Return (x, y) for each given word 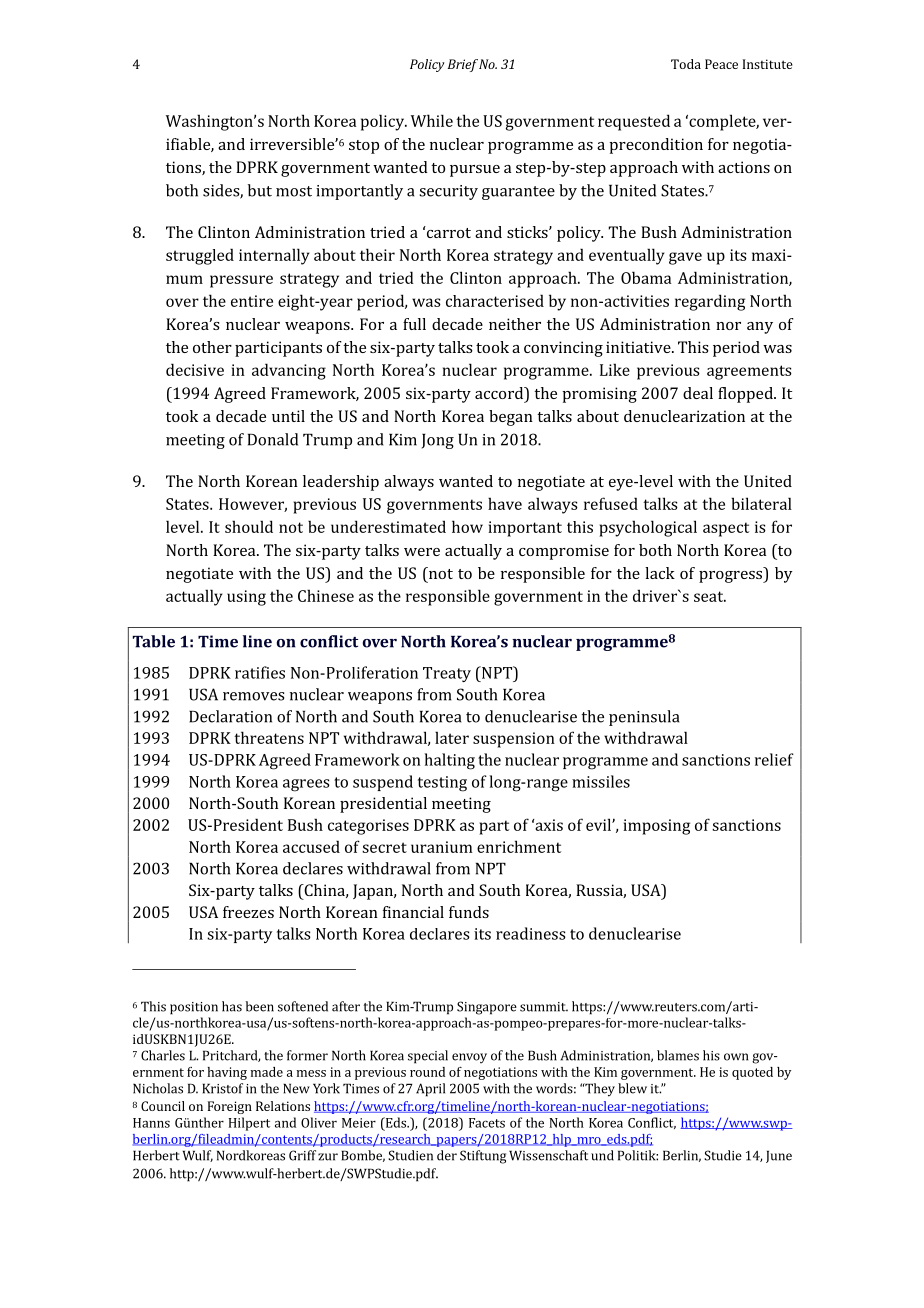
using (246, 598)
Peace (721, 64)
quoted (752, 1073)
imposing (656, 827)
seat (710, 596)
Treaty (447, 674)
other (212, 347)
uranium (442, 847)
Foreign (230, 1107)
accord (500, 394)
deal (698, 393)
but (260, 190)
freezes (248, 912)
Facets (487, 1123)
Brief (463, 65)
